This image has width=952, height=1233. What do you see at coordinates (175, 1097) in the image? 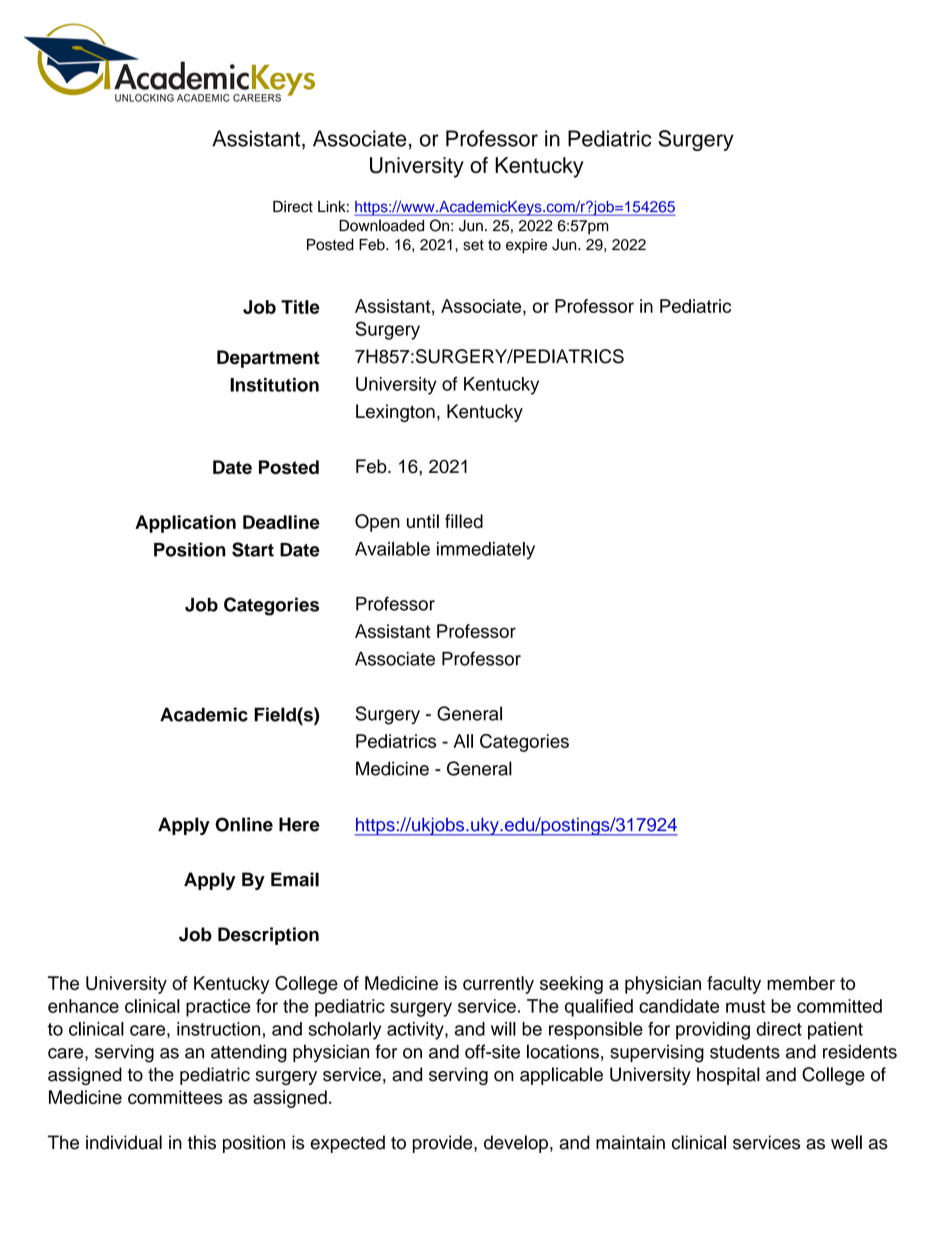
I see `committees` at bounding box center [175, 1097].
